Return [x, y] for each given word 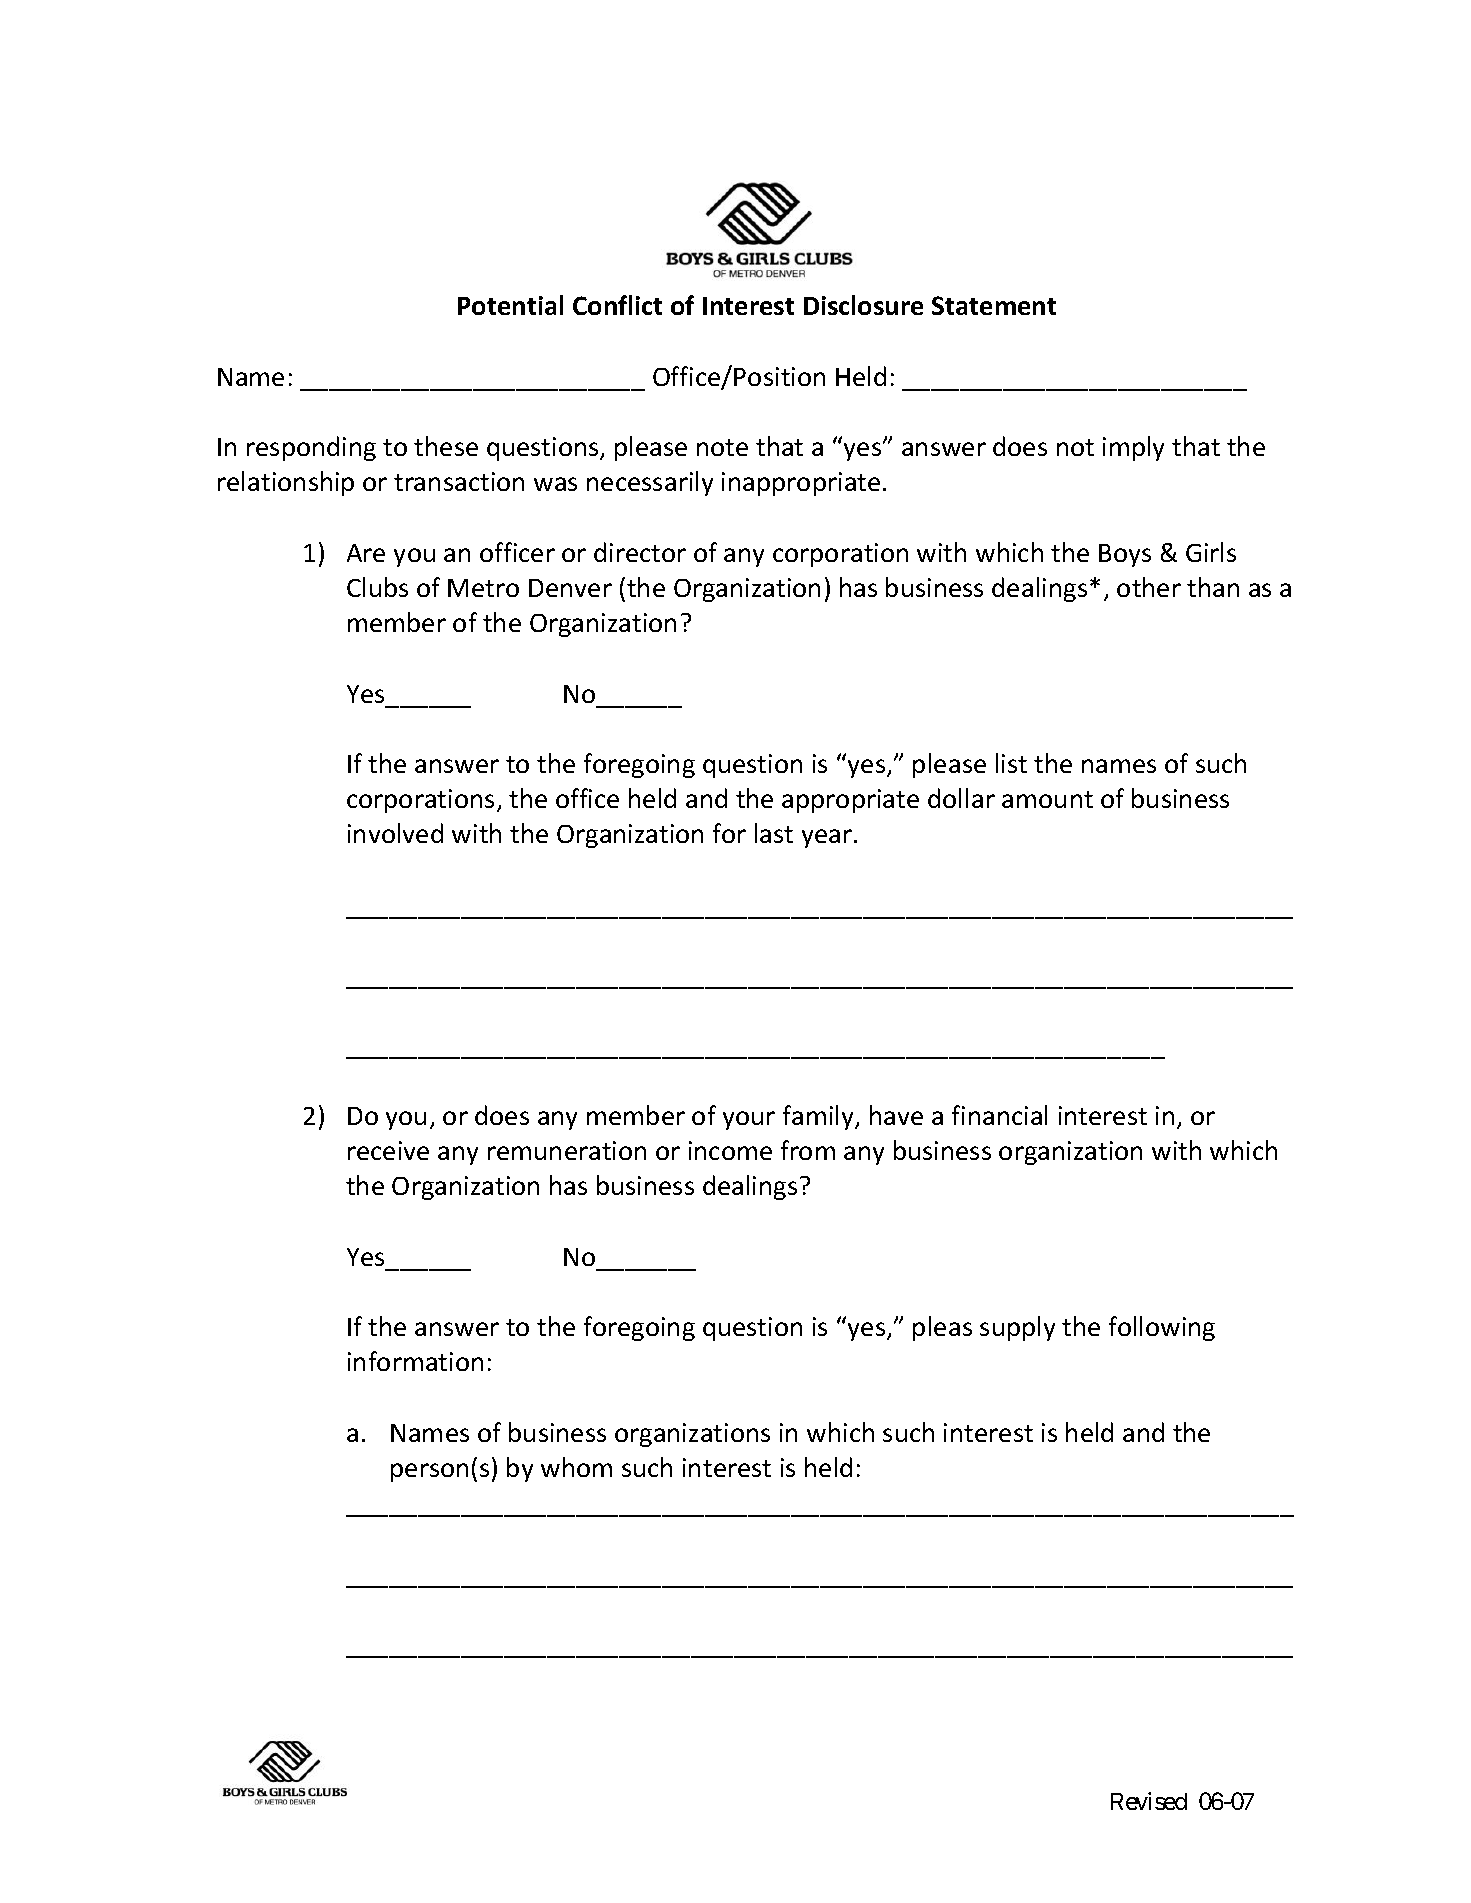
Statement [994, 305]
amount [1047, 799]
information [415, 1361]
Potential [510, 305]
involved [395, 833]
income [730, 1150]
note [722, 447]
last [774, 833]
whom [576, 1467]
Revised [1149, 1801]
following [1162, 1328]
